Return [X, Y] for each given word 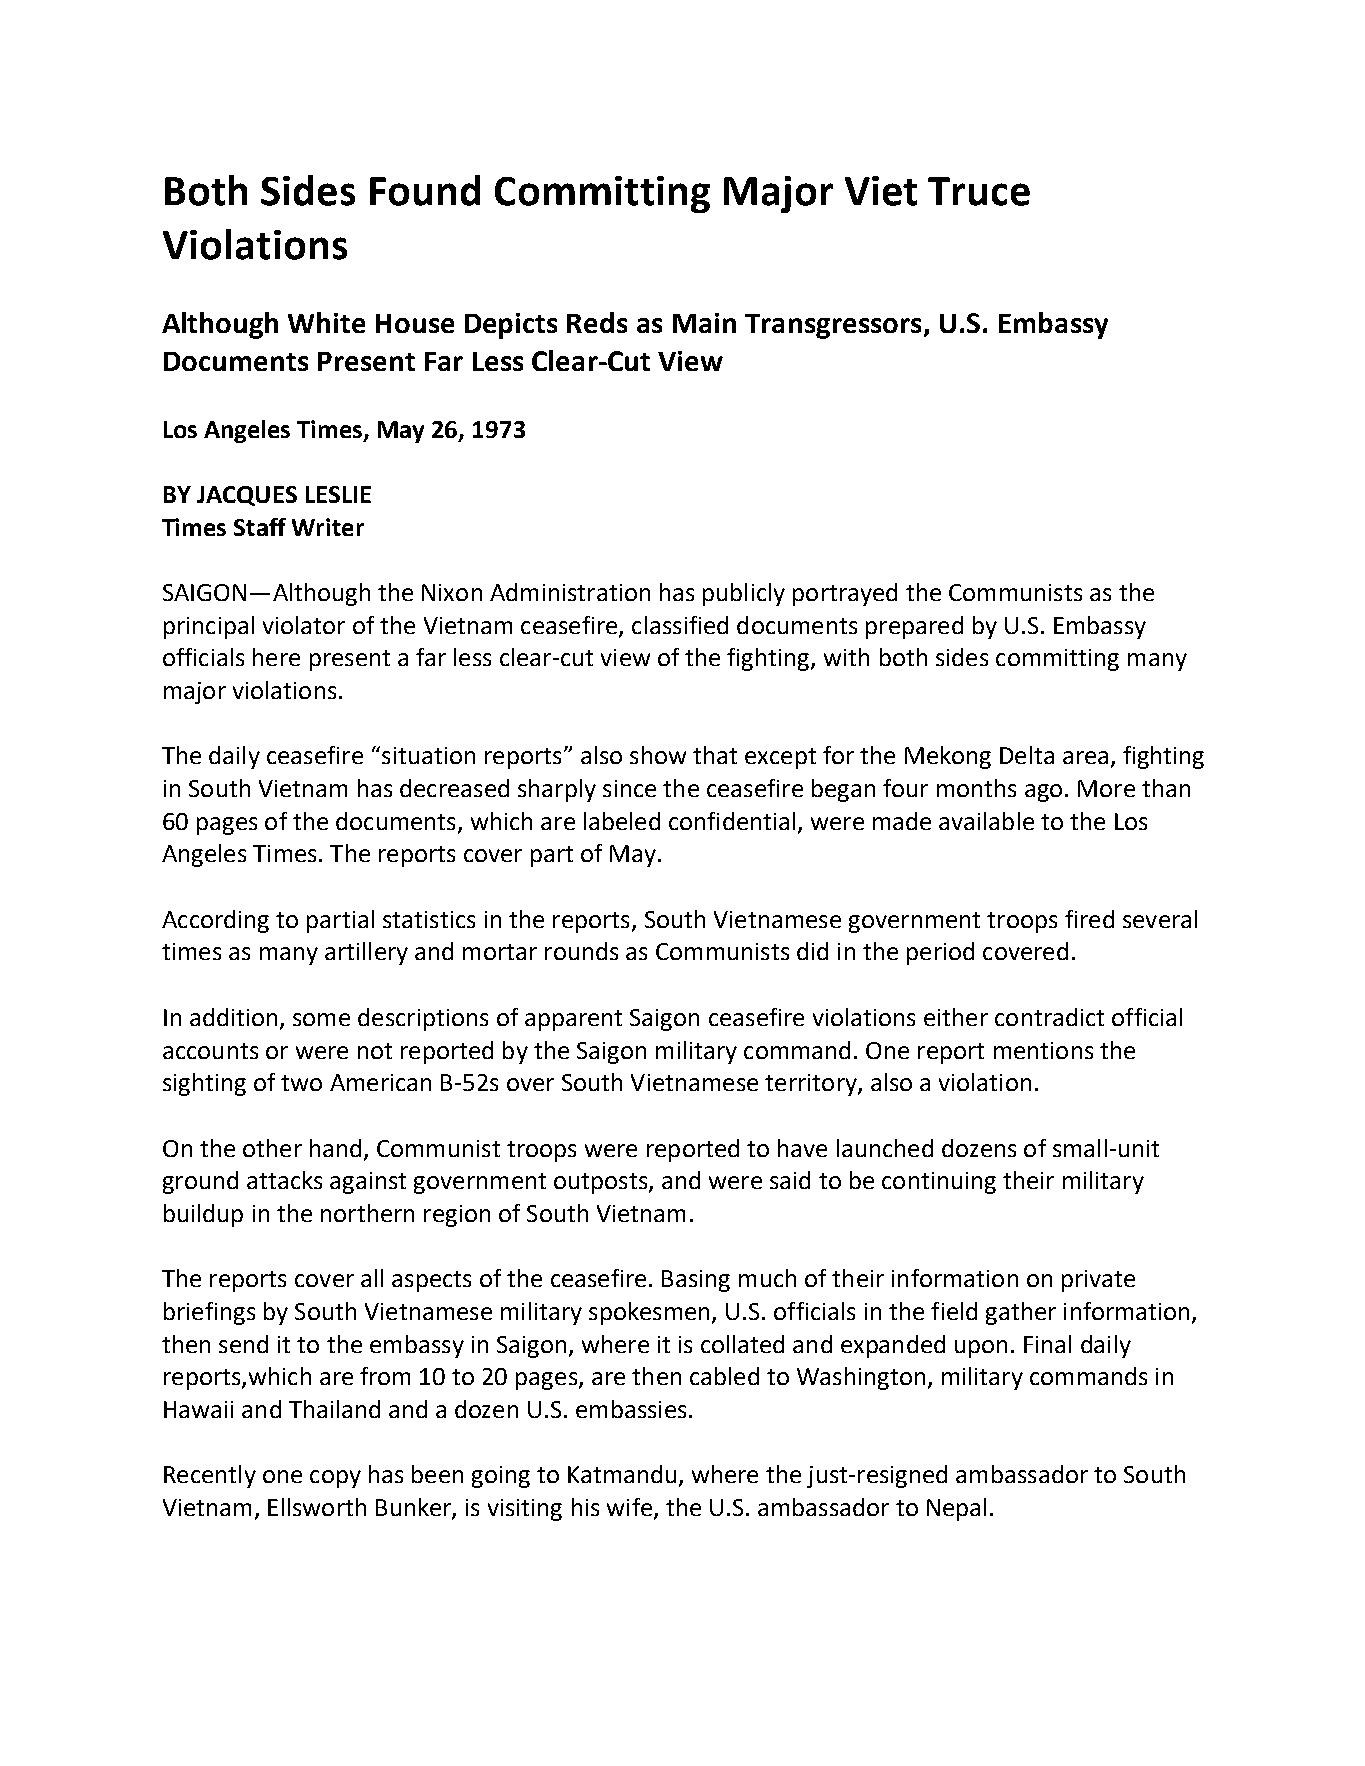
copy [335, 1479]
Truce [979, 191]
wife [629, 1507]
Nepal [956, 1509]
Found [425, 190]
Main [704, 323]
